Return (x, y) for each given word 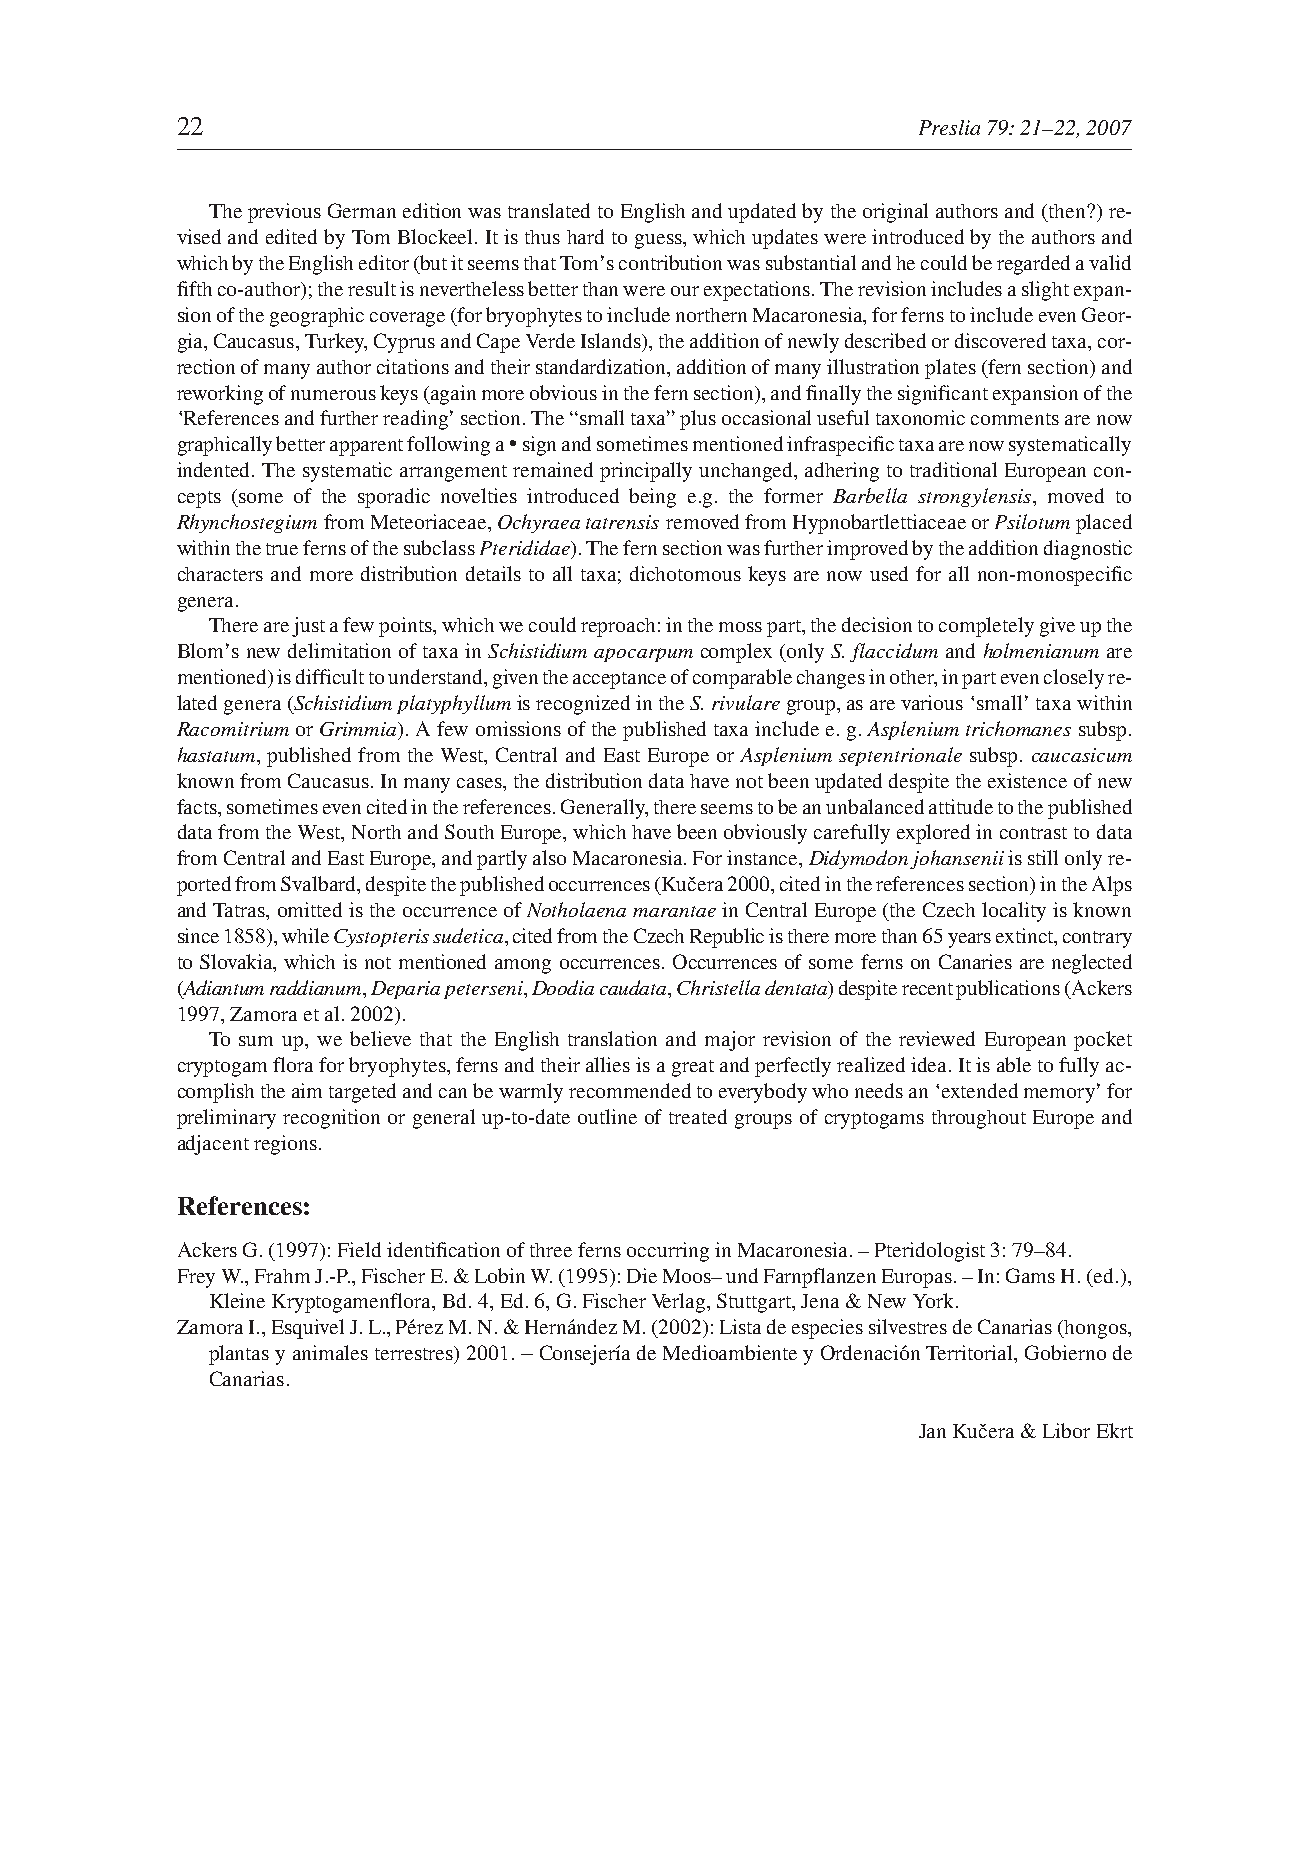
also (549, 857)
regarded (1033, 265)
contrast (1033, 833)
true (282, 549)
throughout (979, 1119)
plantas (239, 1355)
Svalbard (320, 885)
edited (291, 236)
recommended (630, 1090)
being (652, 498)
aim (307, 1090)
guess (659, 241)
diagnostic (1088, 550)
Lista (740, 1326)
